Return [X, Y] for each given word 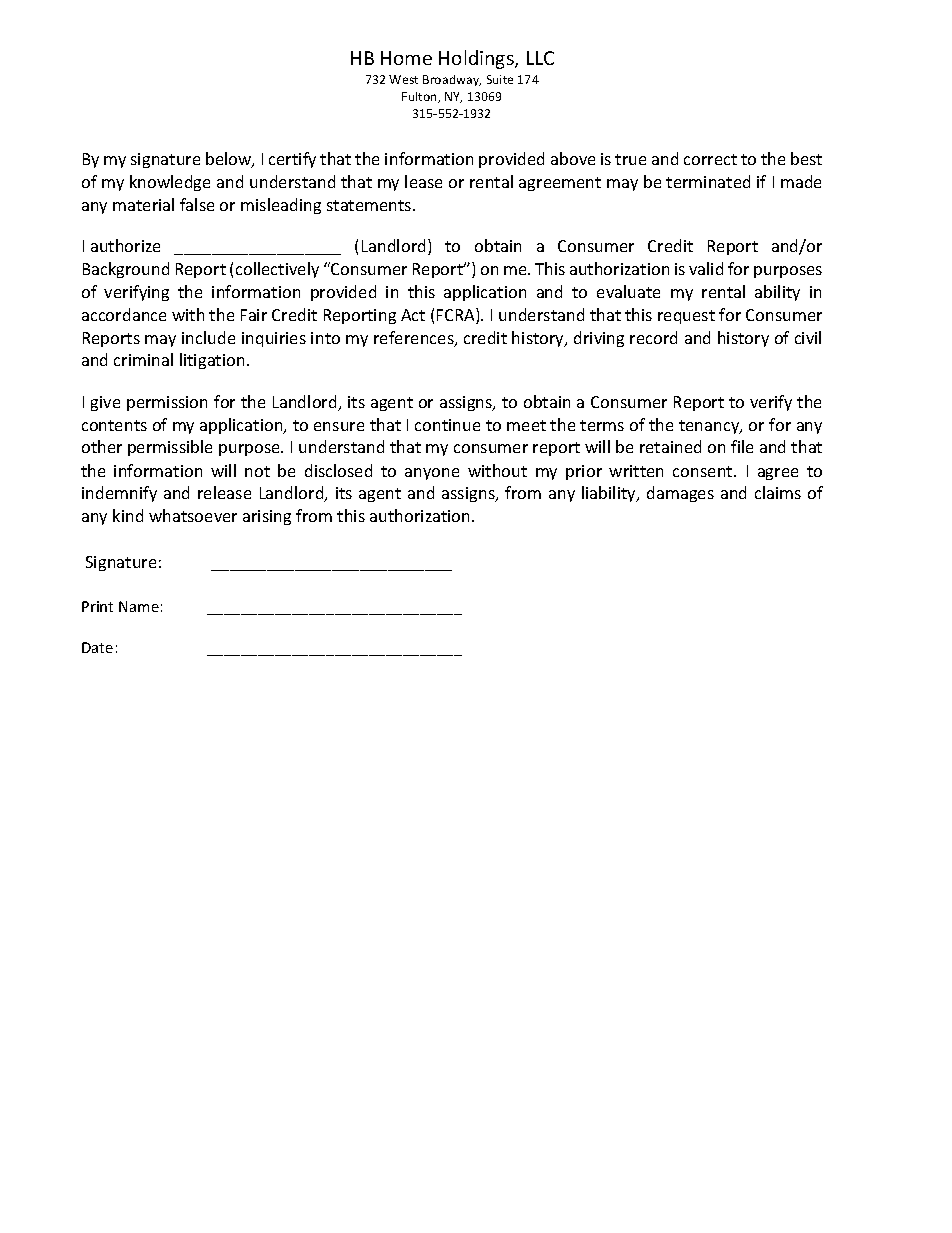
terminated [708, 181]
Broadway [452, 80]
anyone [432, 474]
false [197, 204]
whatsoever [193, 515]
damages [680, 494]
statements [370, 205]
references [415, 339]
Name [139, 606]
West [403, 79]
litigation [212, 361]
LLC [540, 58]
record [653, 337]
